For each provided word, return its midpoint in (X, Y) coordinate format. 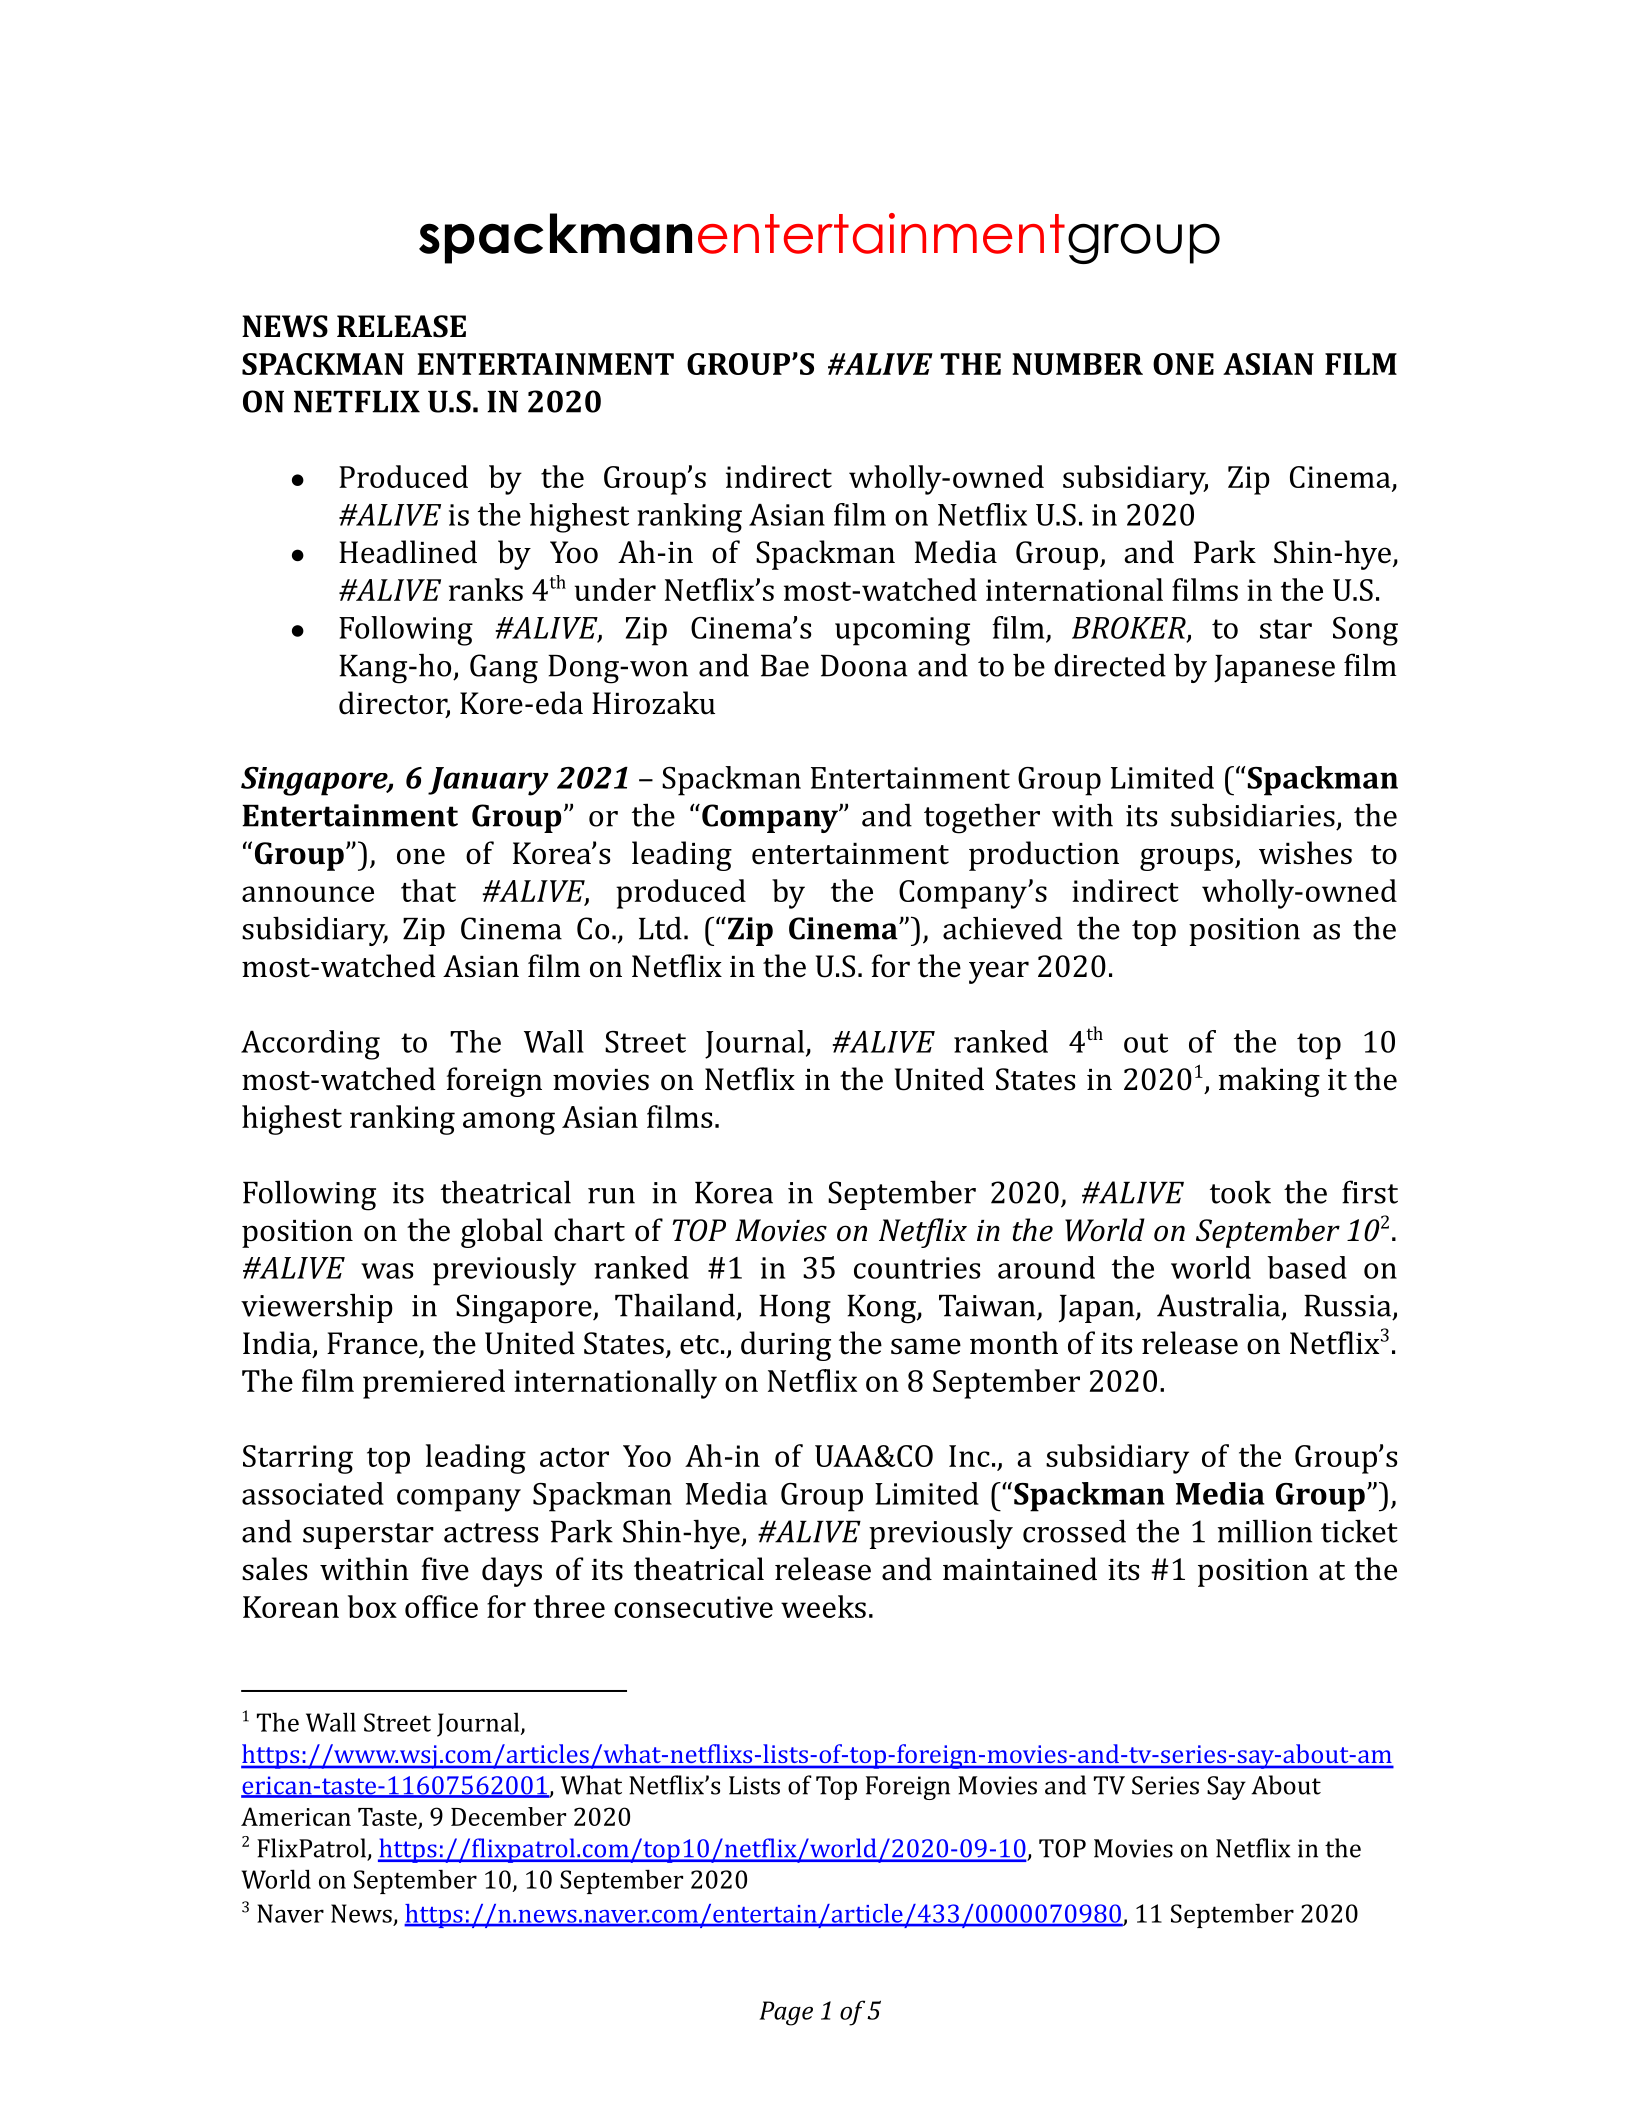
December (508, 1816)
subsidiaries (1253, 815)
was (387, 1271)
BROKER (1130, 629)
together (982, 818)
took (1240, 1192)
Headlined (408, 552)
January (488, 781)
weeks (823, 1606)
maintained (1020, 1569)
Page (786, 2013)
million (1265, 1531)
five (445, 1569)
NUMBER (1077, 364)
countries (917, 1268)
